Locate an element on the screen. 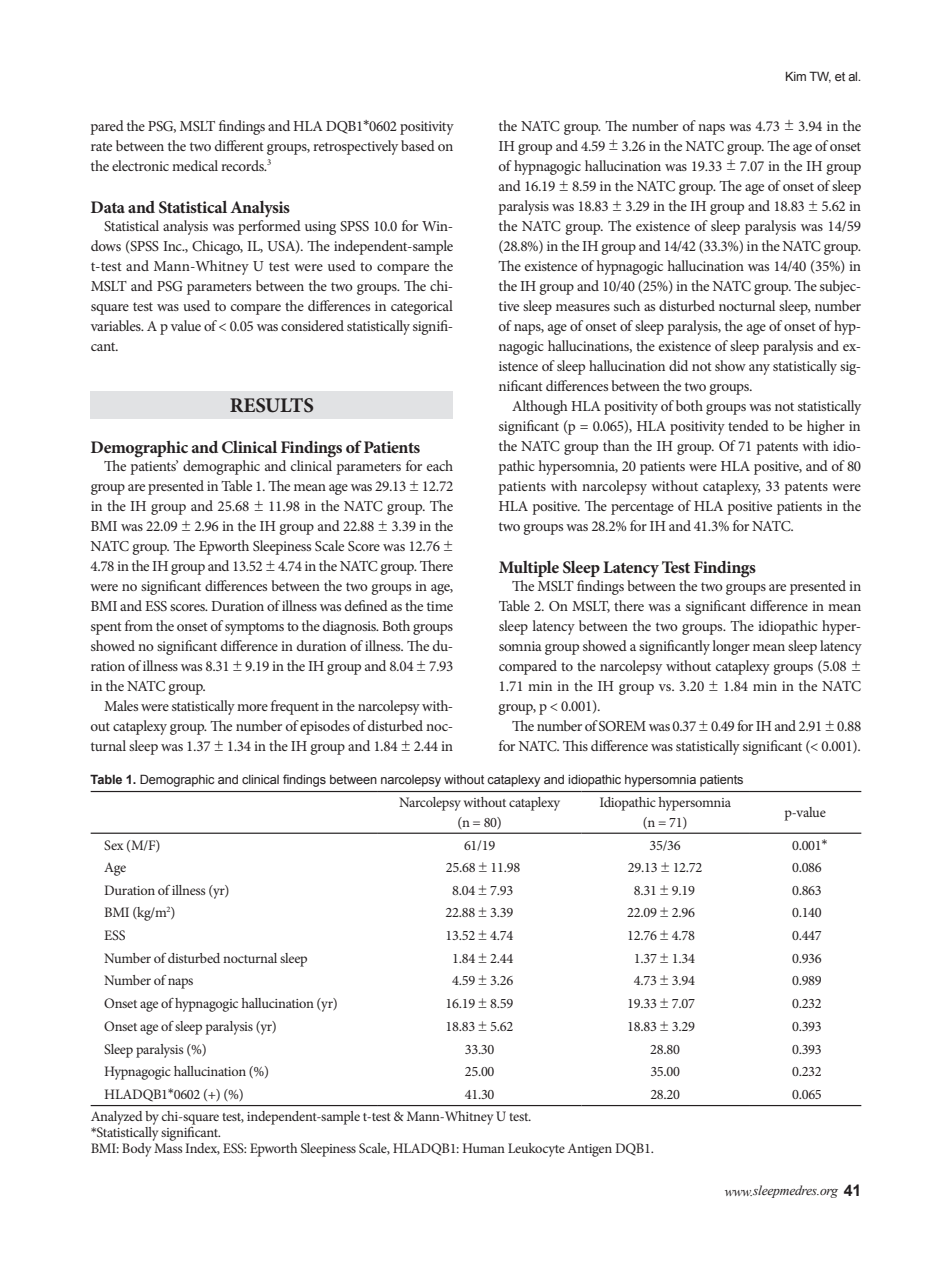 This screenshot has width=952, height=1271. based is located at coordinates (418, 145).
